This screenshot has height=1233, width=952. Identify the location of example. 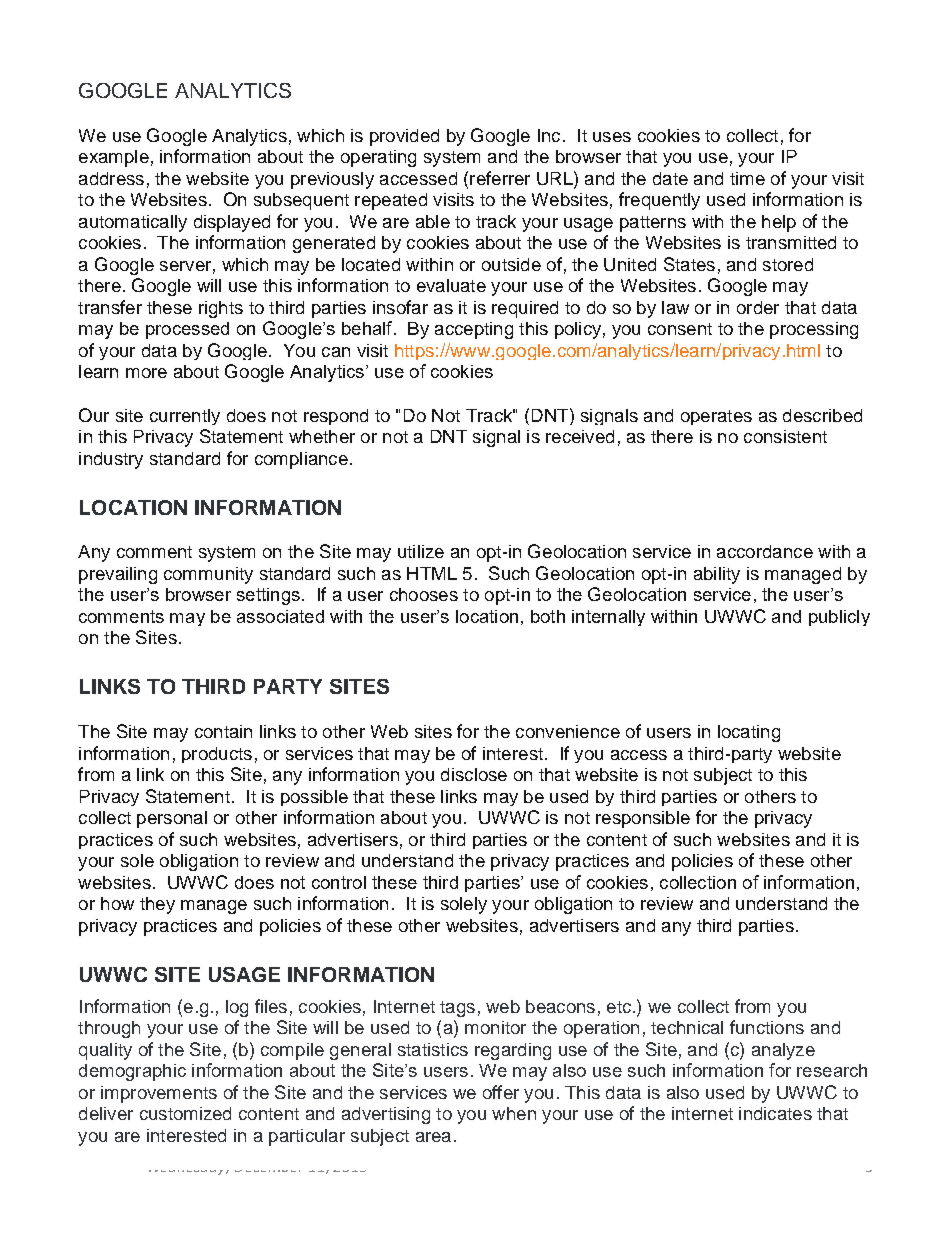
(114, 158).
